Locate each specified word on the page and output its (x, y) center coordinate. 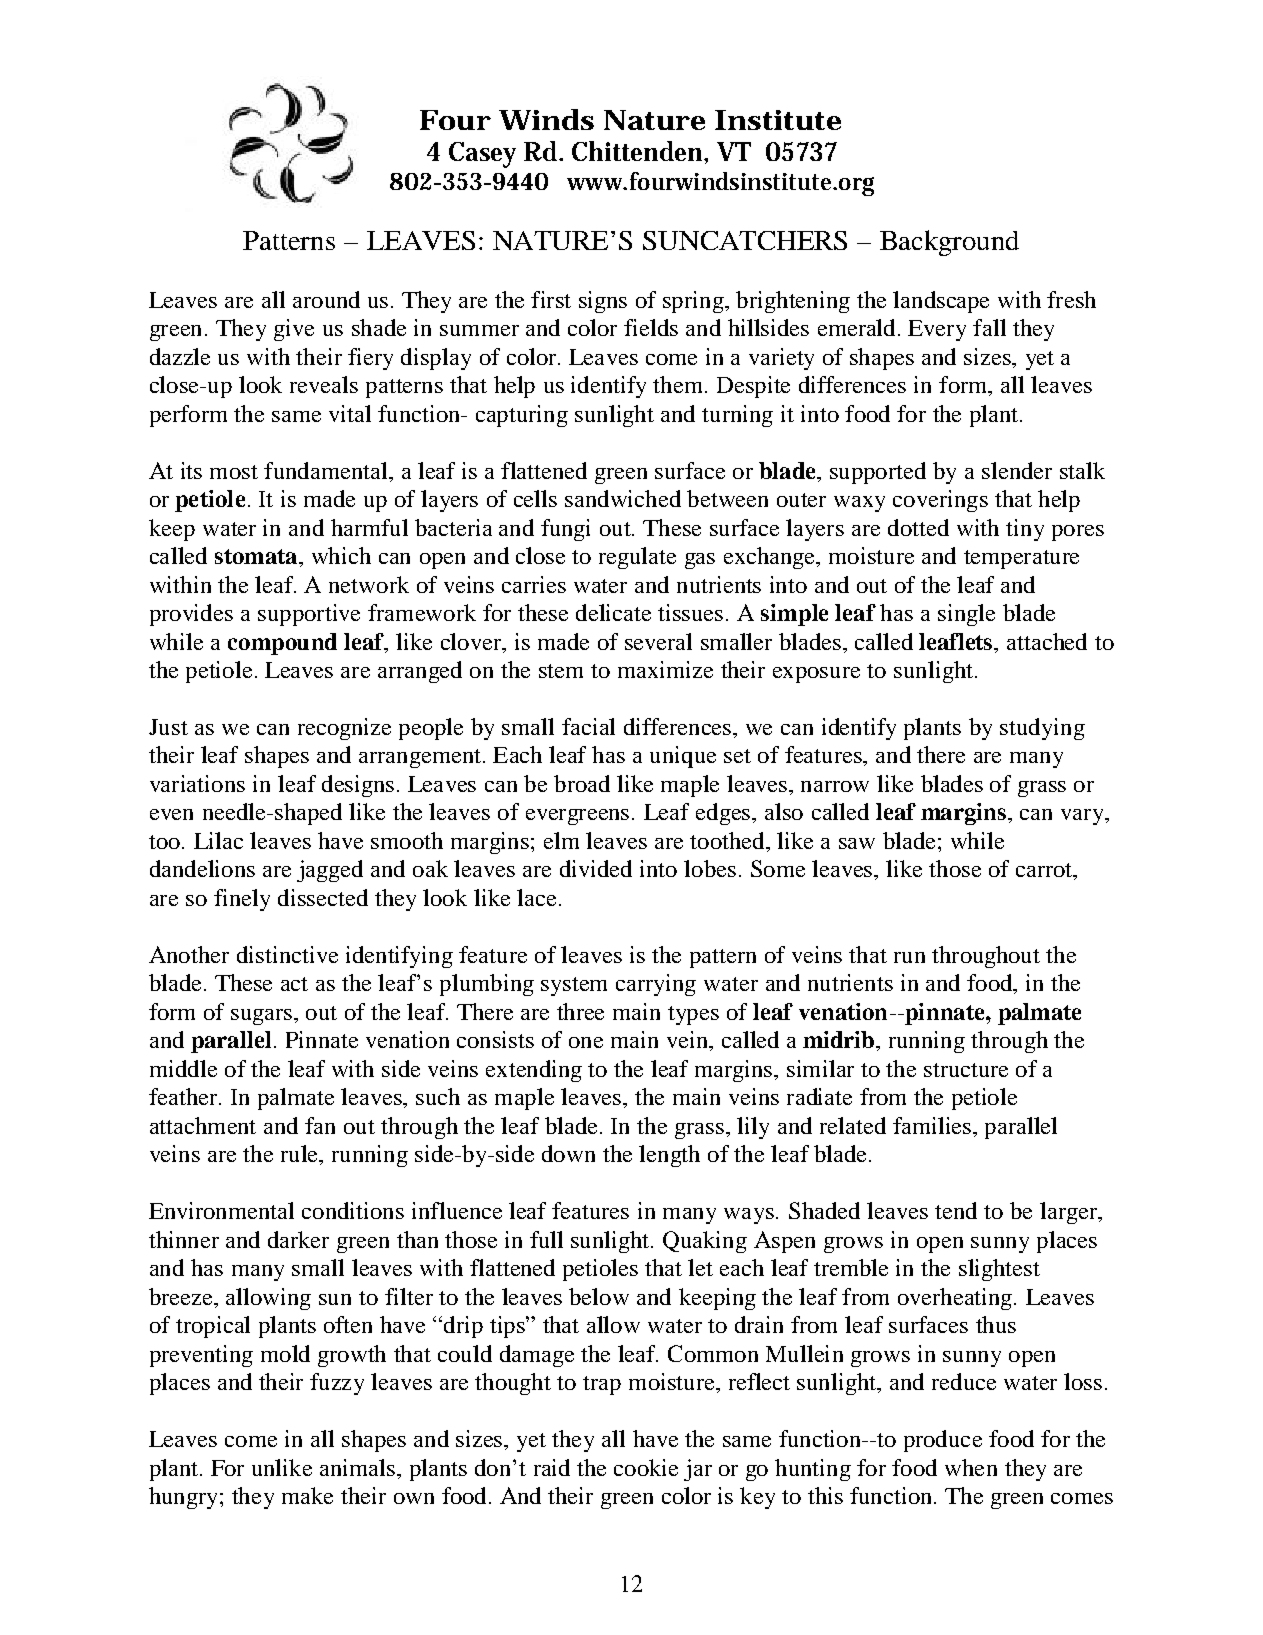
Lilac (218, 840)
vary (1083, 817)
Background (949, 243)
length (669, 1156)
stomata (257, 556)
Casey (482, 155)
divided (596, 868)
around (326, 299)
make (307, 1495)
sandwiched (623, 498)
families (932, 1125)
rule (300, 1153)
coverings (940, 501)
